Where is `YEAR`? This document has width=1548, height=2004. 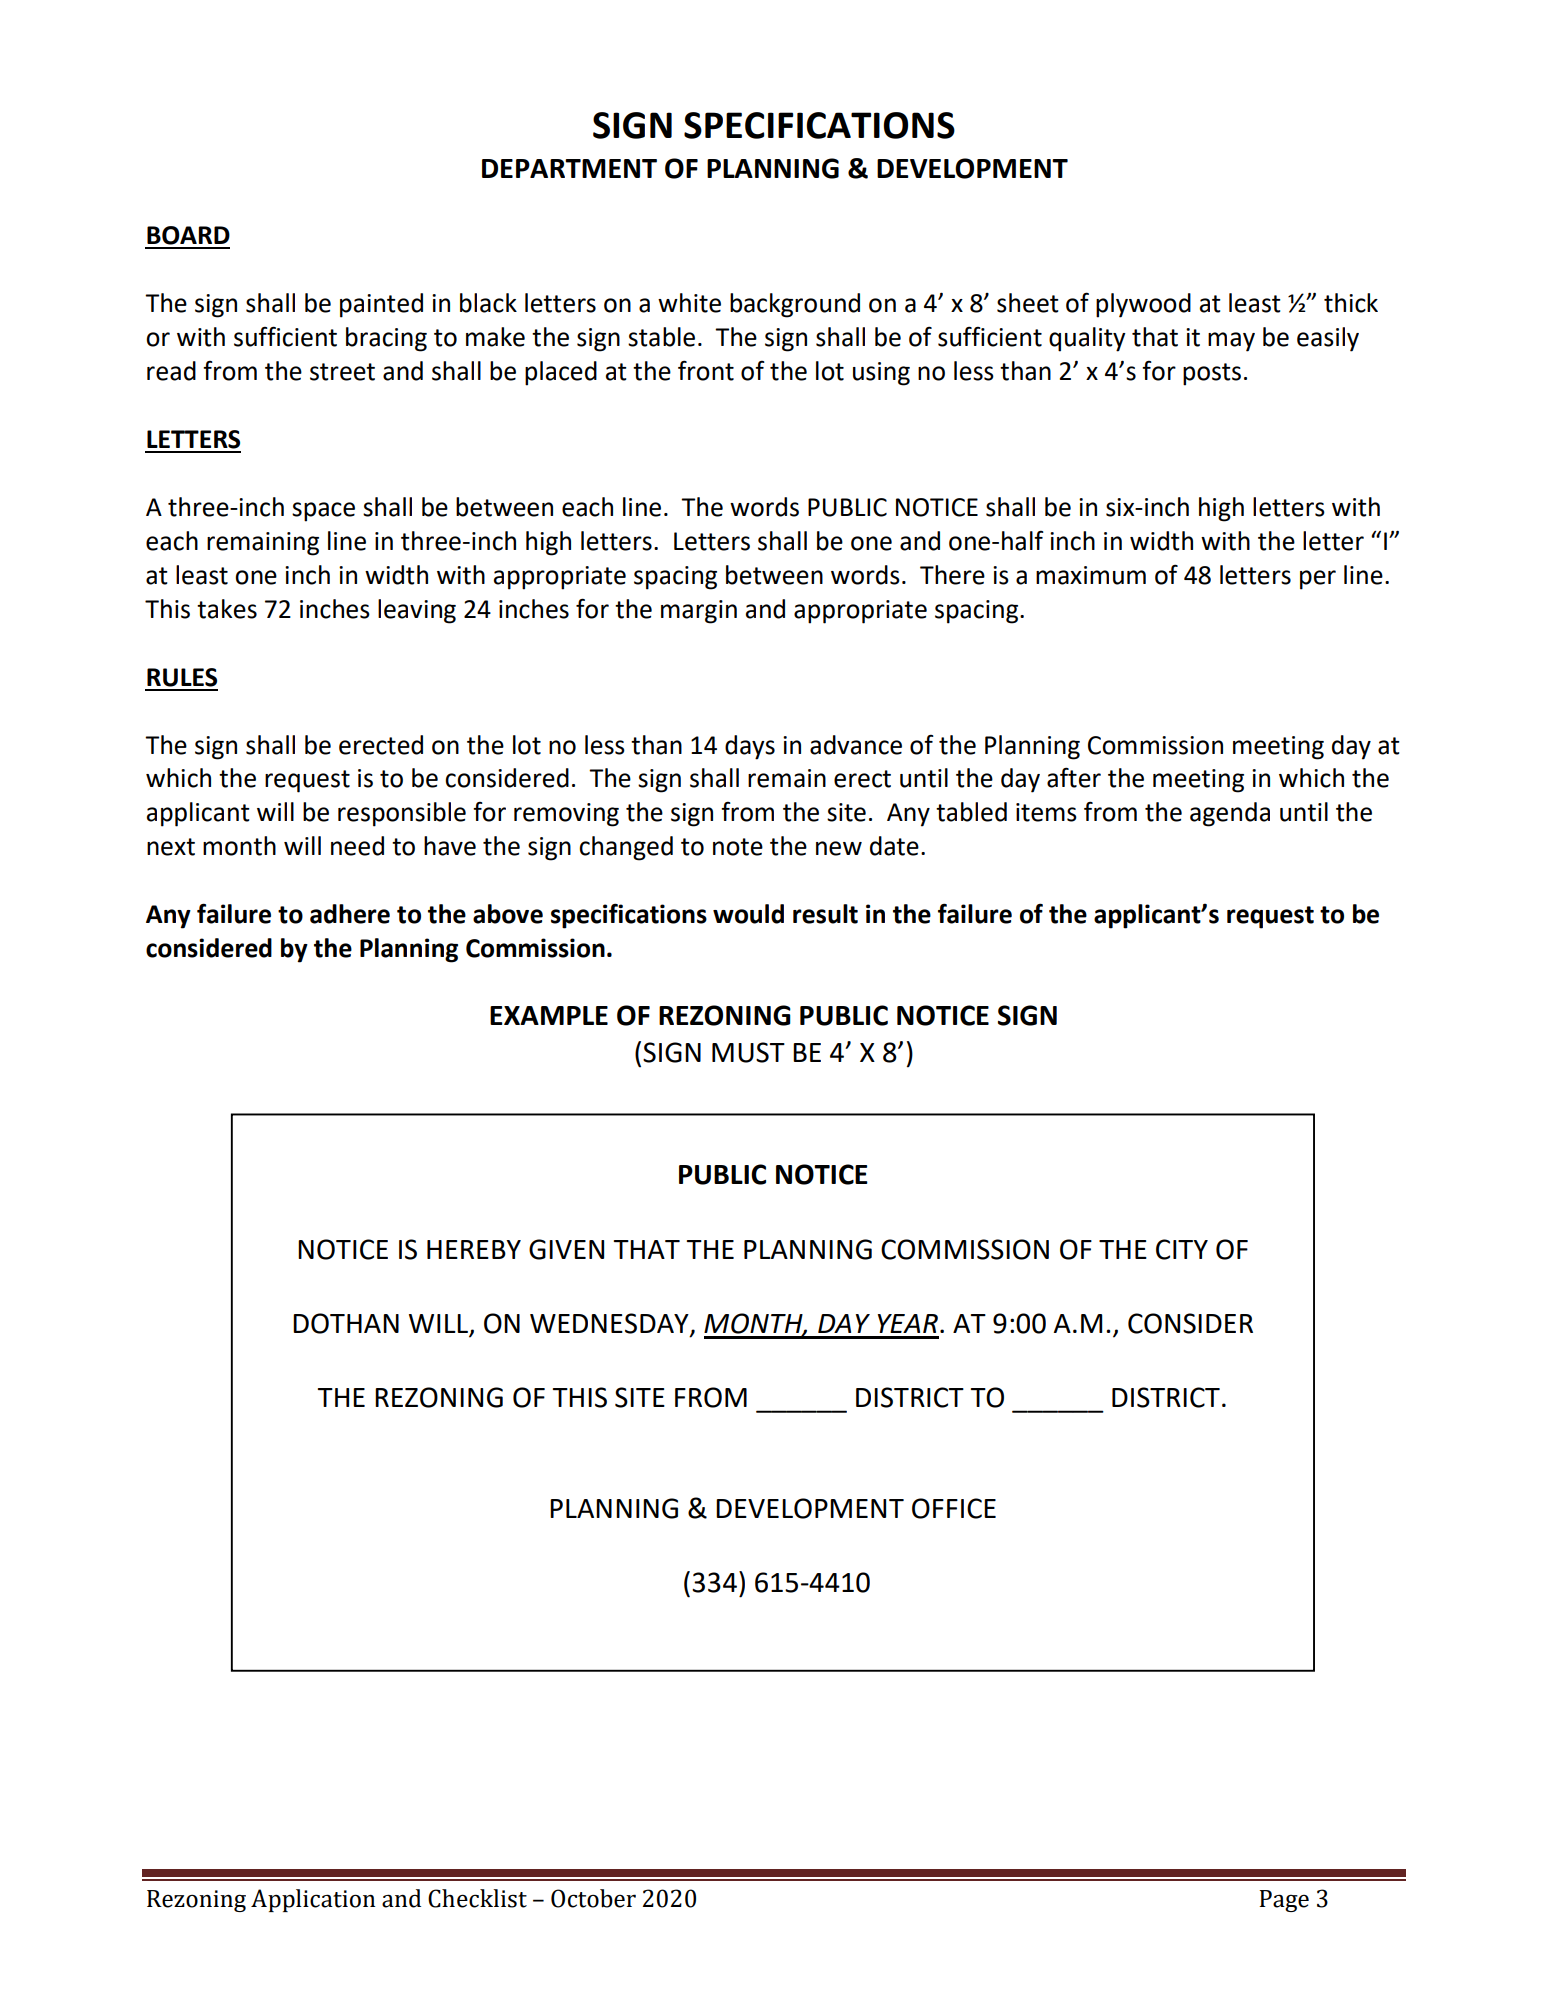
YEAR is located at coordinates (908, 1323).
